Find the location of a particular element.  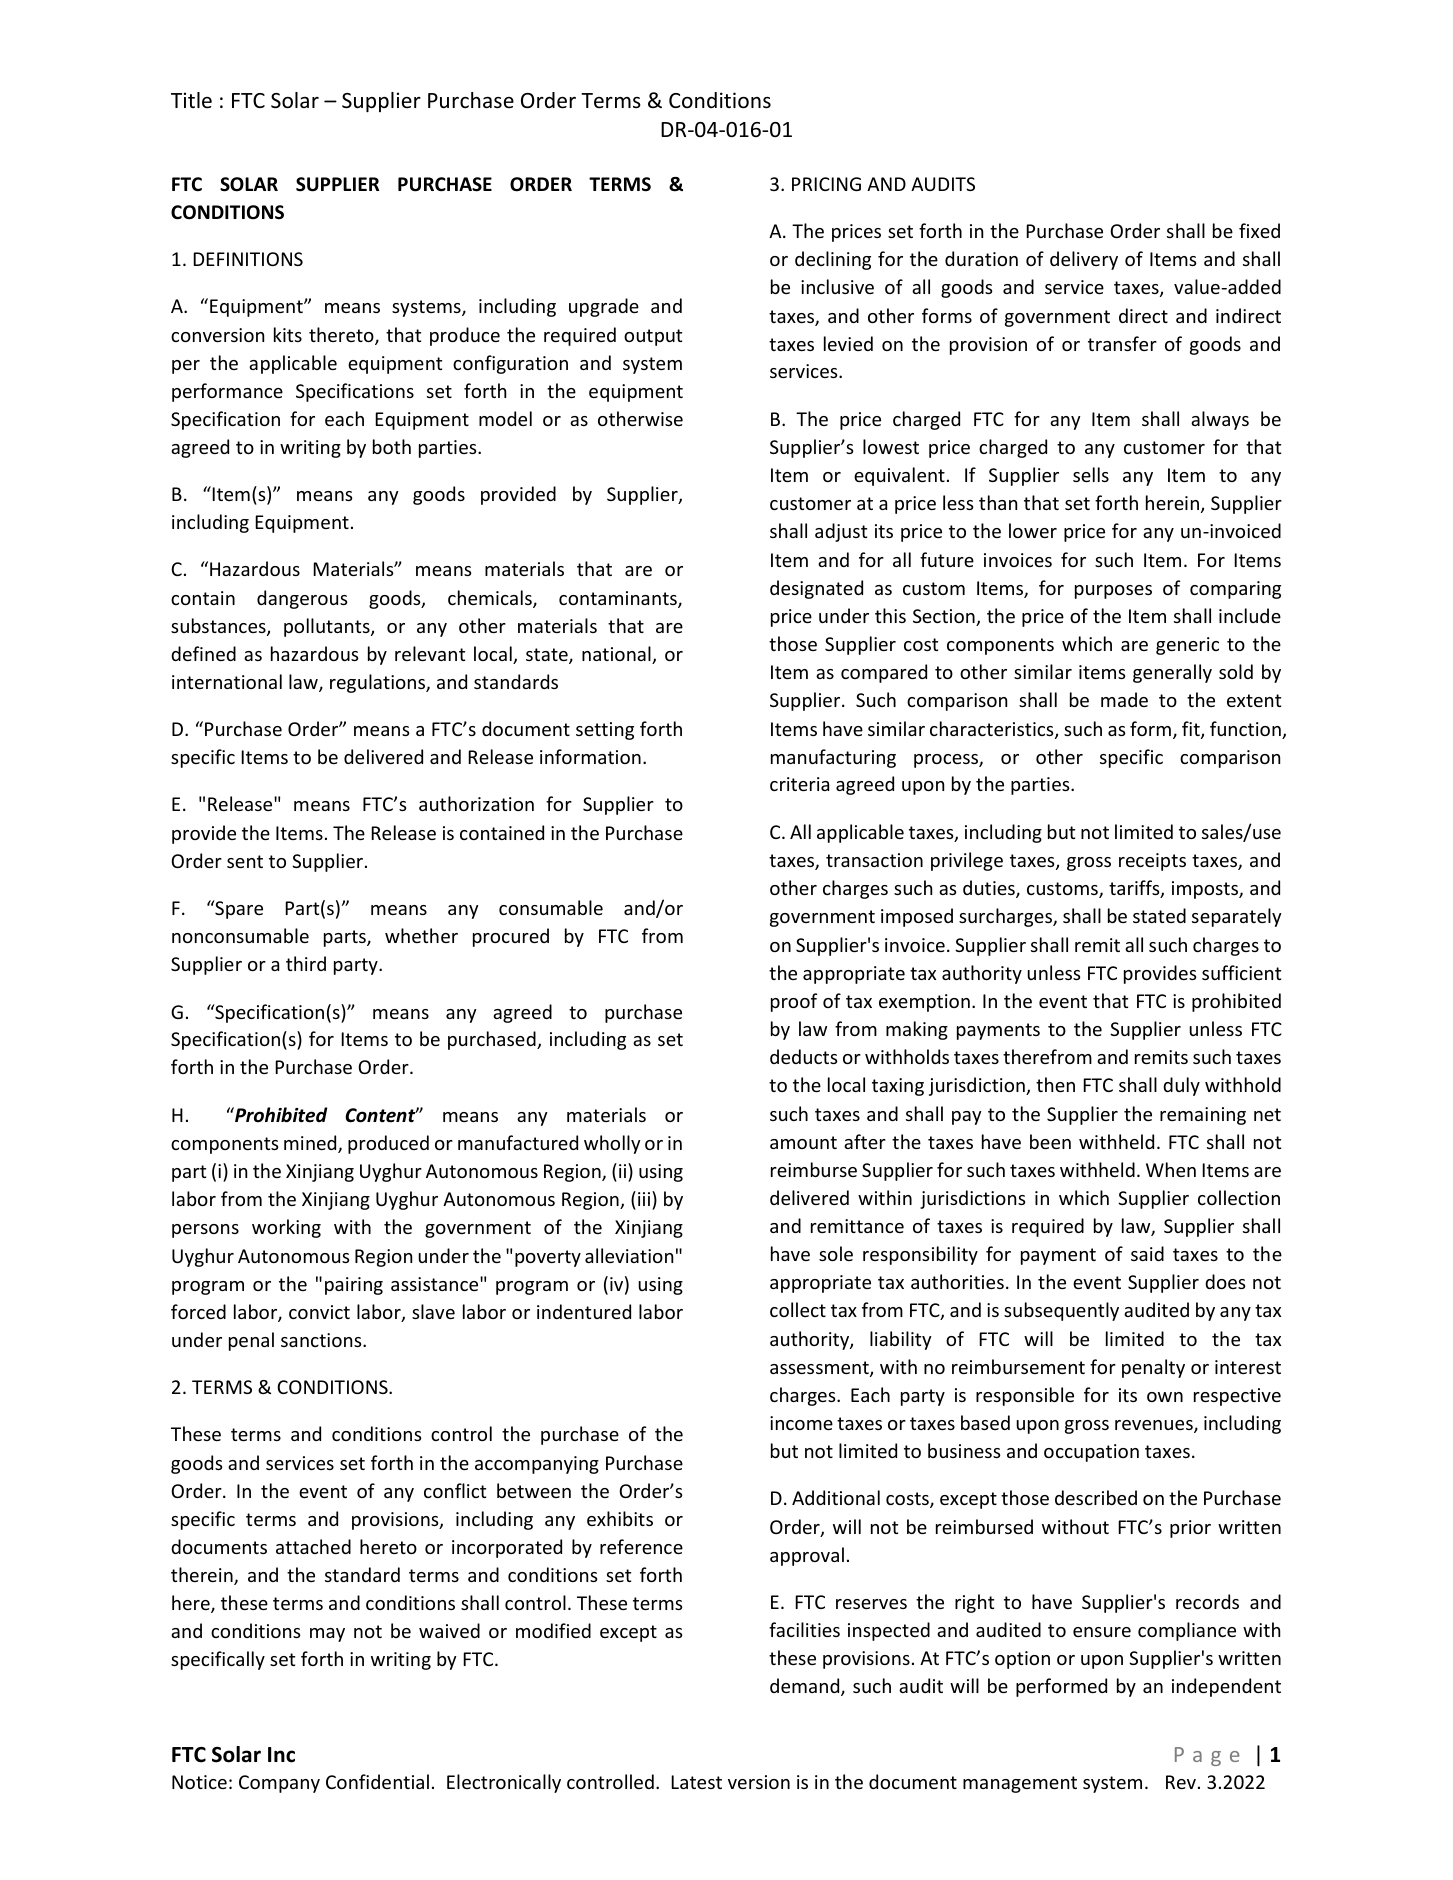

iii is located at coordinates (645, 1198).
